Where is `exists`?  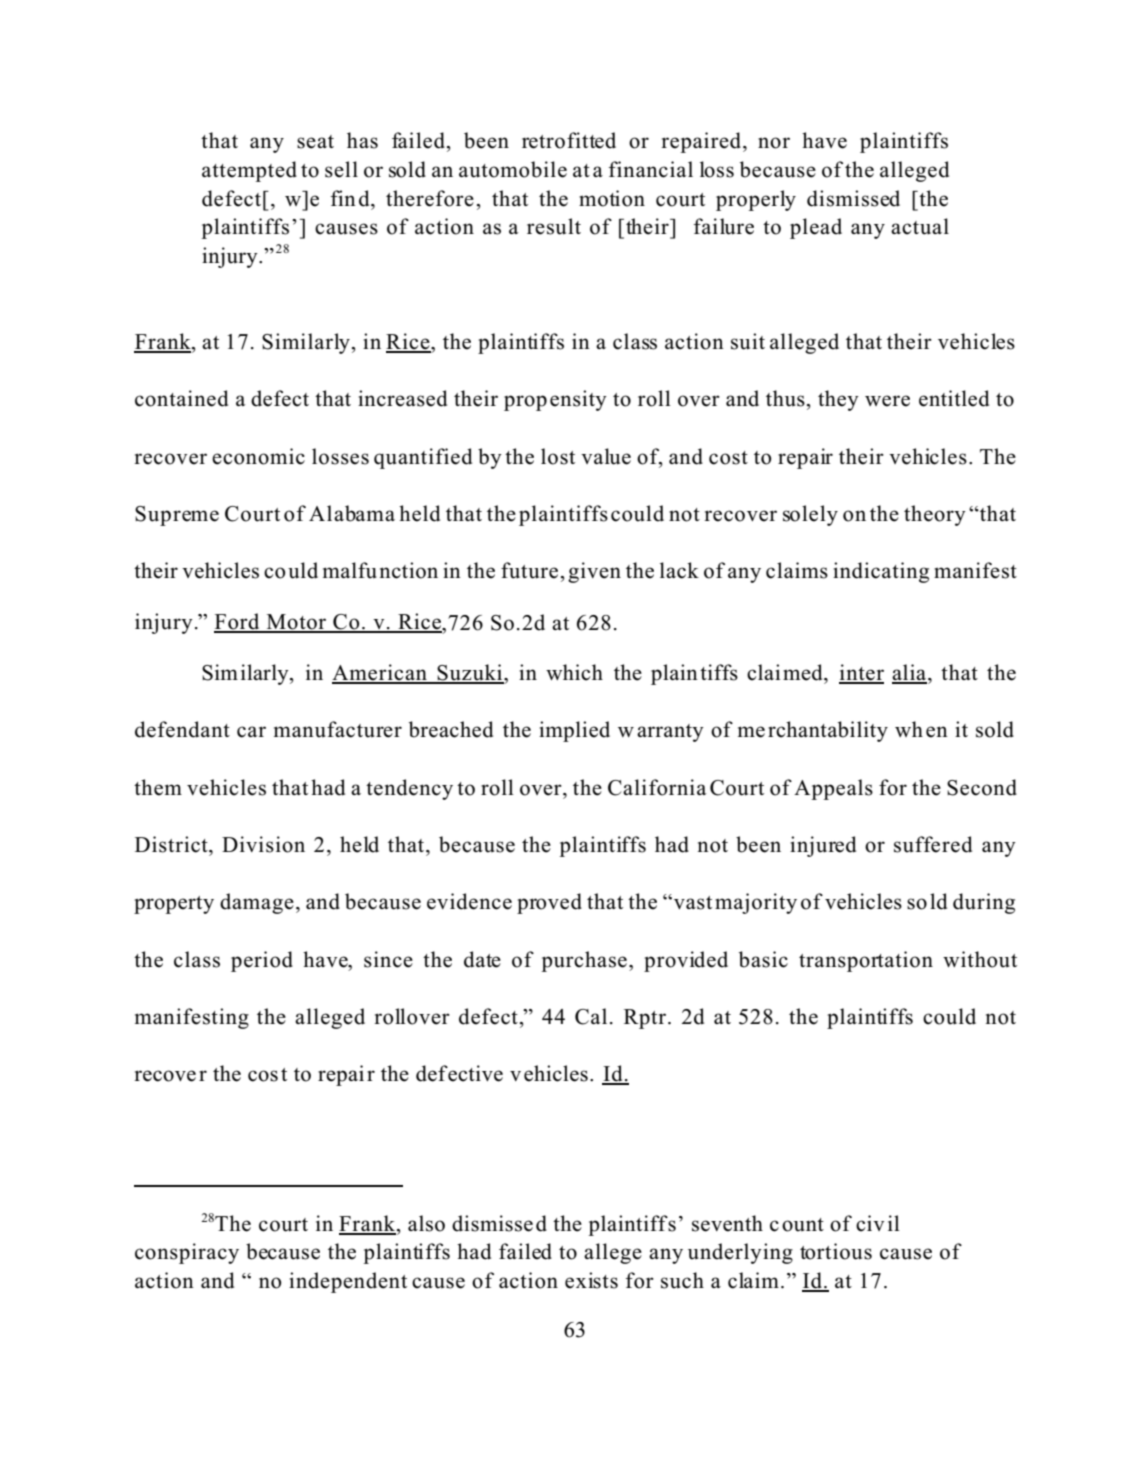 exists is located at coordinates (591, 1280).
